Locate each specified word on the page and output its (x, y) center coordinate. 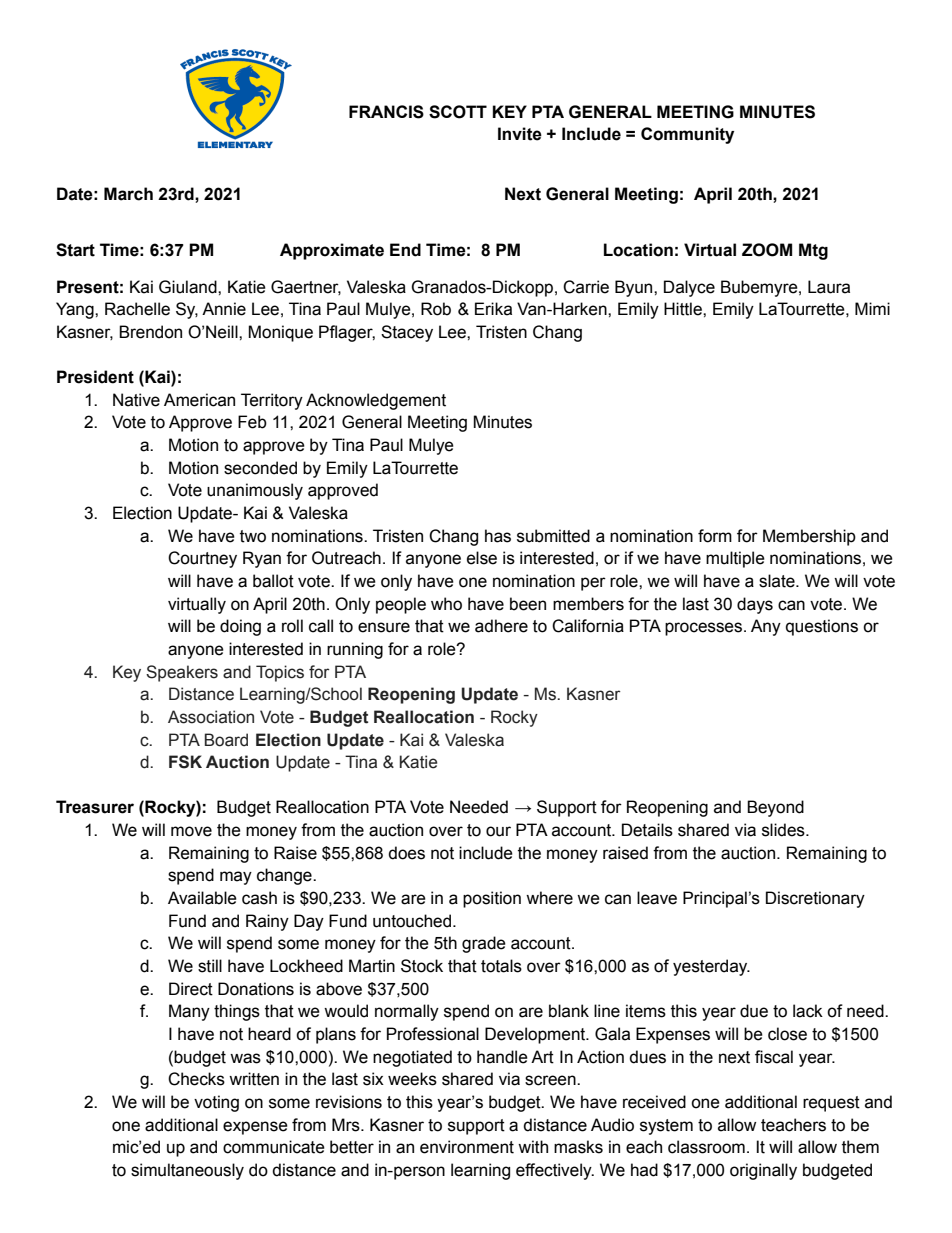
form (715, 536)
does (406, 853)
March (128, 194)
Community (687, 135)
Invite (520, 134)
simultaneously (187, 1171)
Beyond (775, 808)
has (498, 536)
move (191, 831)
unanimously (255, 491)
